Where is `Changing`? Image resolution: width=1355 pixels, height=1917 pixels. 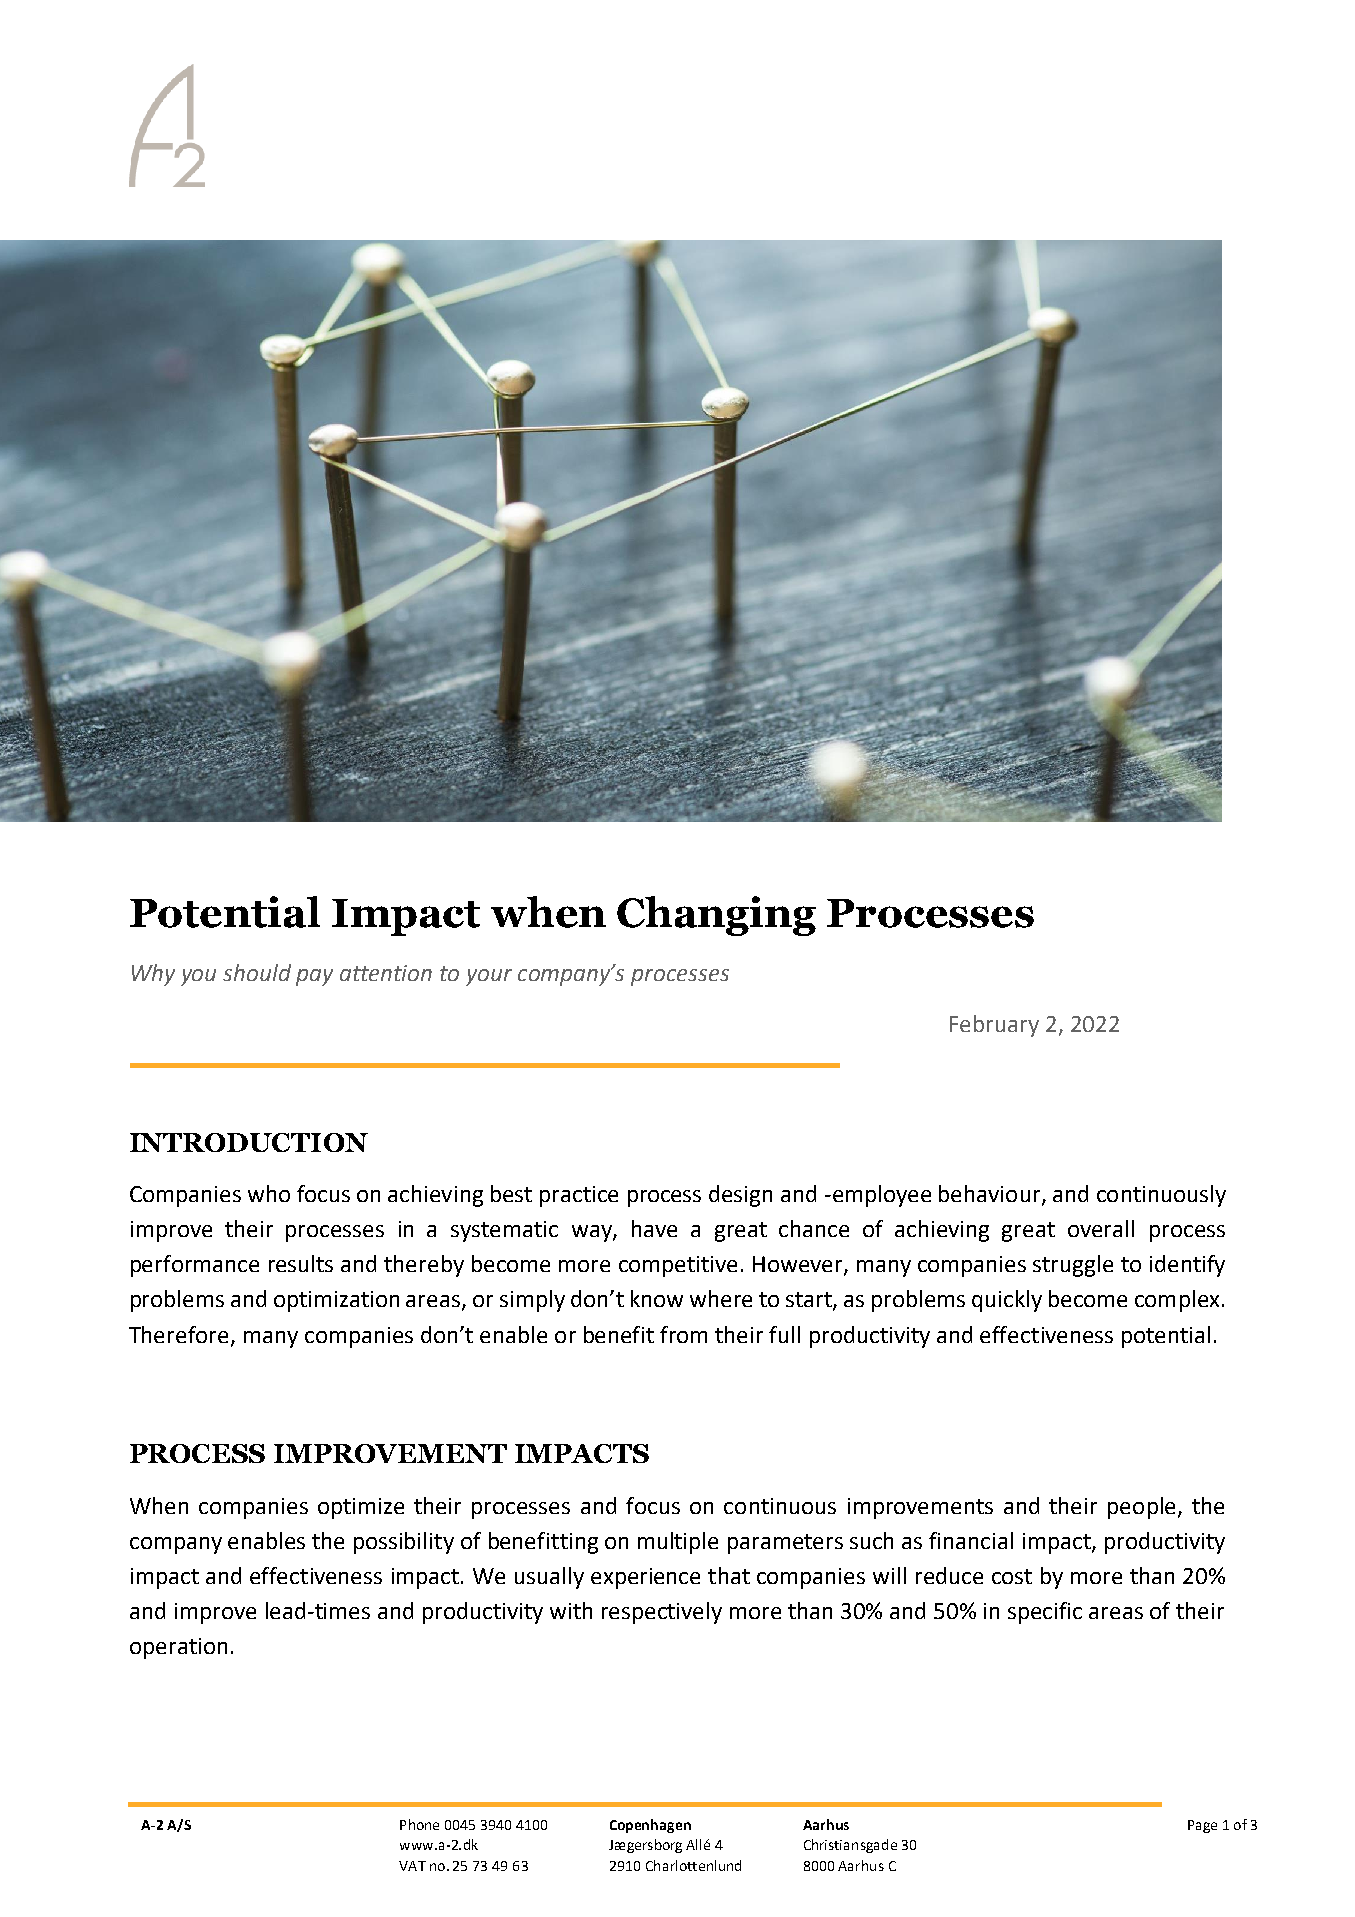
Changing is located at coordinates (716, 916).
